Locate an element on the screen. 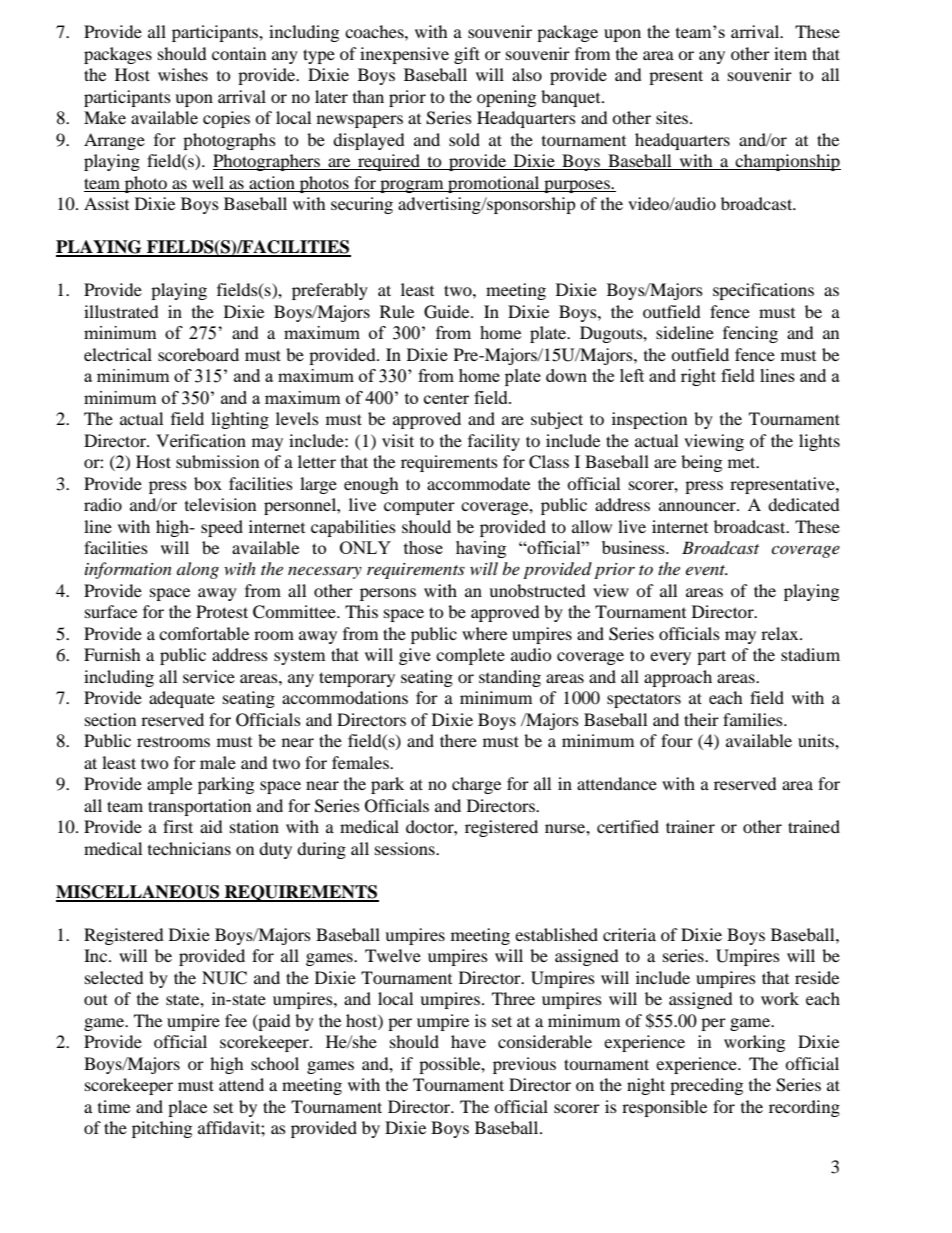 This screenshot has height=1233, width=952. place is located at coordinates (187, 1108).
